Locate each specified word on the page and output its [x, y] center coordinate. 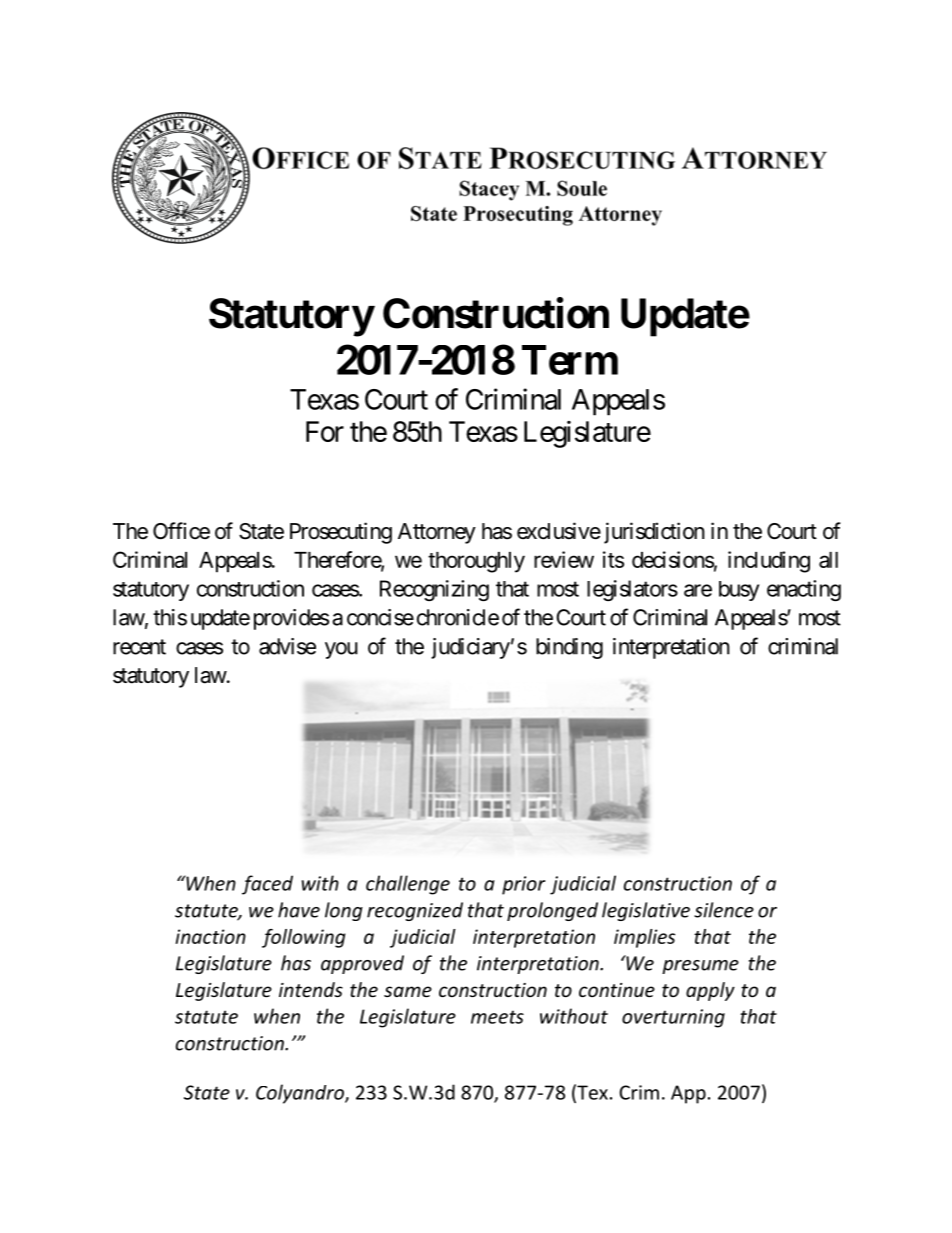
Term [570, 360]
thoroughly [476, 562]
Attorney [437, 533]
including [769, 562]
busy [739, 591]
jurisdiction [654, 533]
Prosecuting [341, 533]
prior [523, 885]
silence [724, 910]
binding [569, 648]
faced [267, 885]
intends [311, 989]
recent [139, 647]
